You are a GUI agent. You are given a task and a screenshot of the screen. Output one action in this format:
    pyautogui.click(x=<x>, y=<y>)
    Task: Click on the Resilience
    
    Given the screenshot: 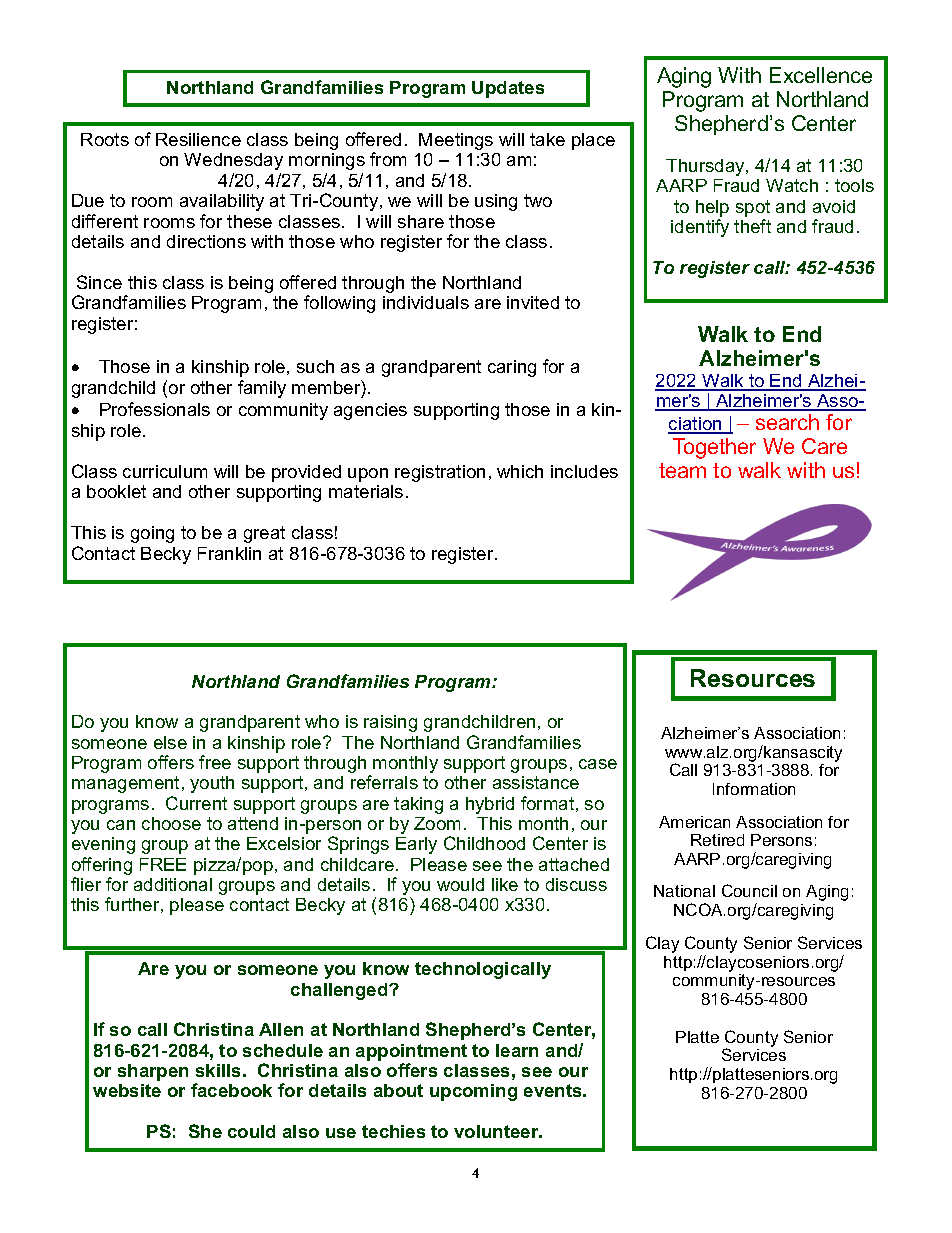 What is the action you would take?
    pyautogui.click(x=198, y=139)
